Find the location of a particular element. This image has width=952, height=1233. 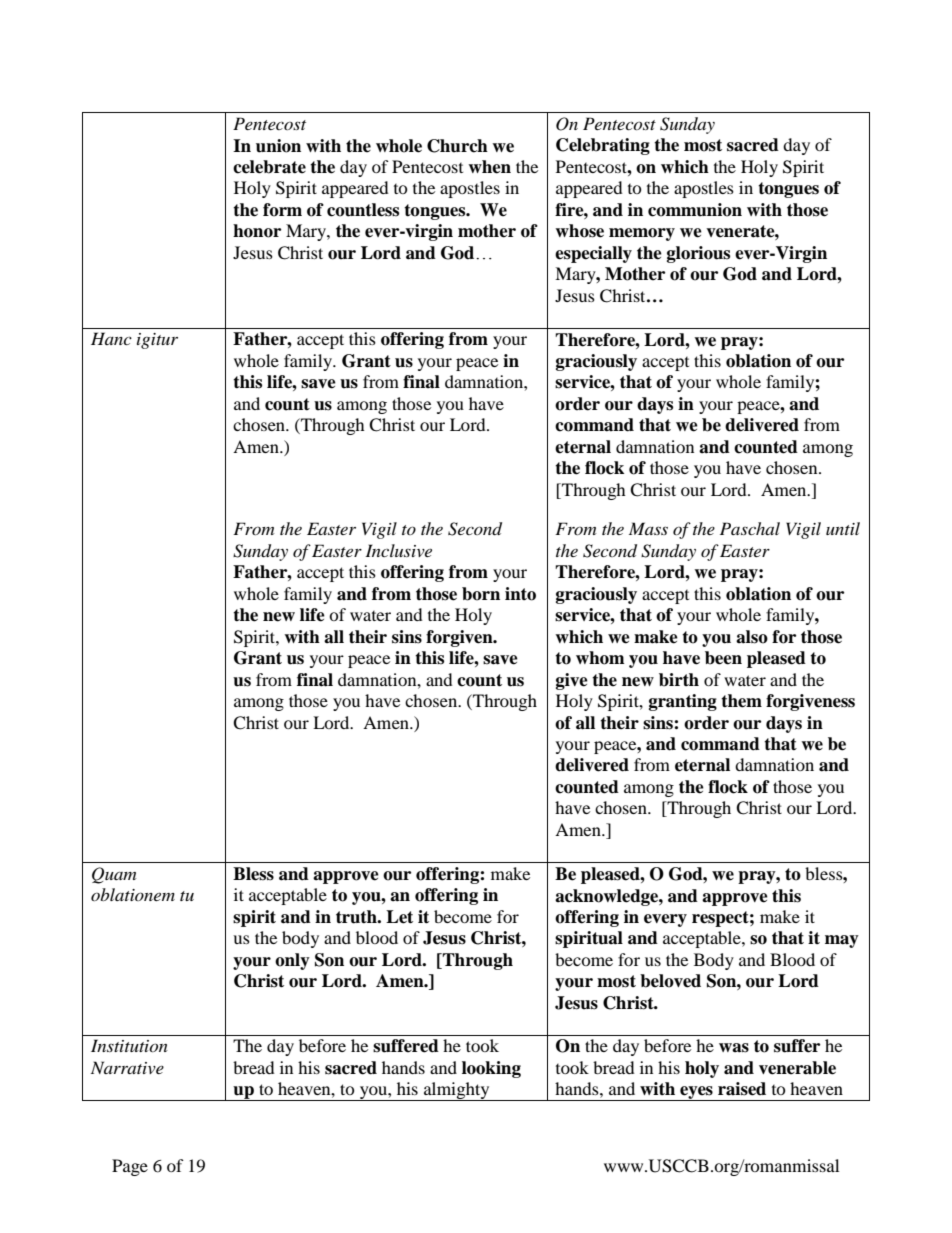

also is located at coordinates (752, 637).
